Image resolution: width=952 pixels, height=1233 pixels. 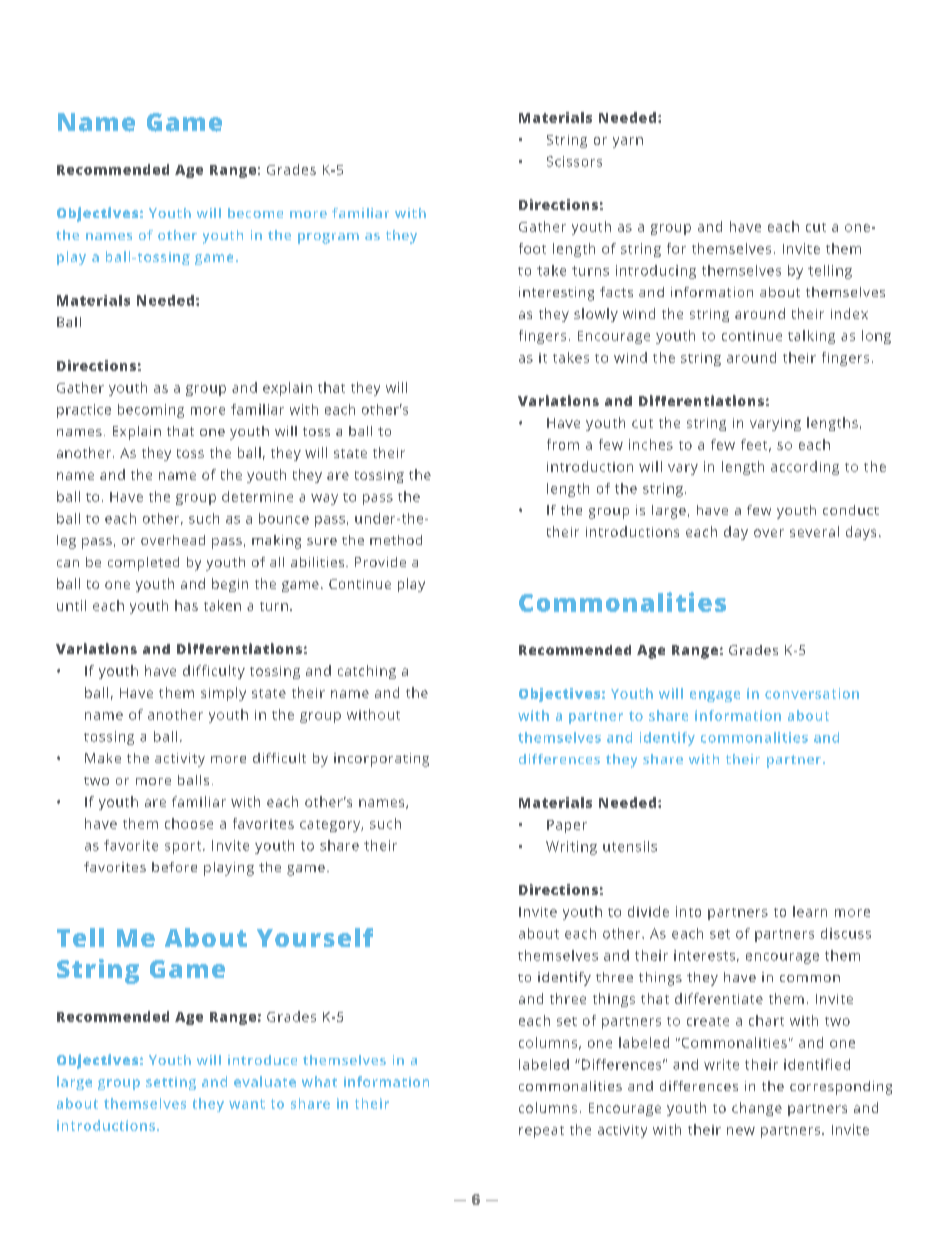 I want to click on has, so click(x=186, y=605).
